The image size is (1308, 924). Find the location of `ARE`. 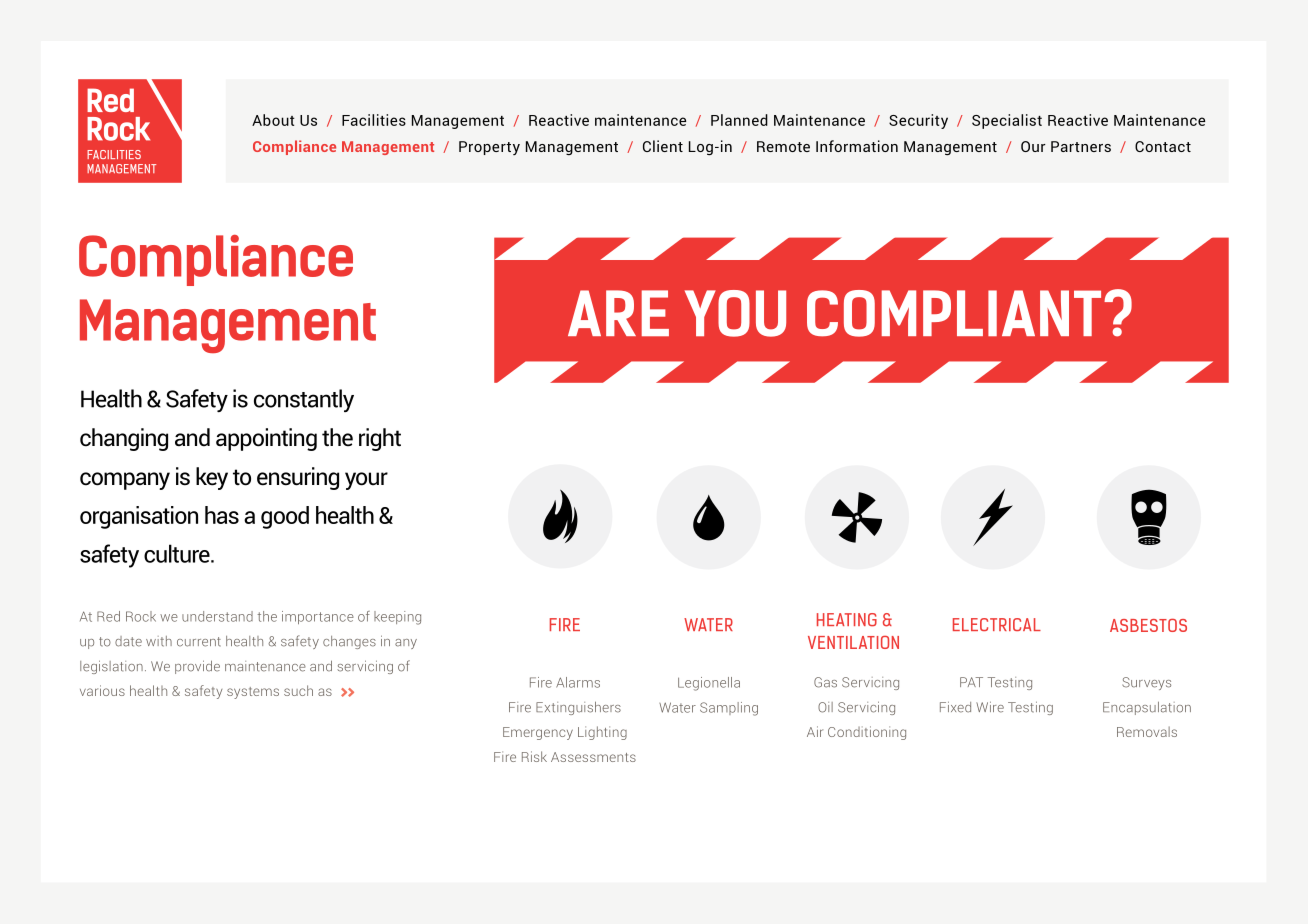

ARE is located at coordinates (618, 313).
